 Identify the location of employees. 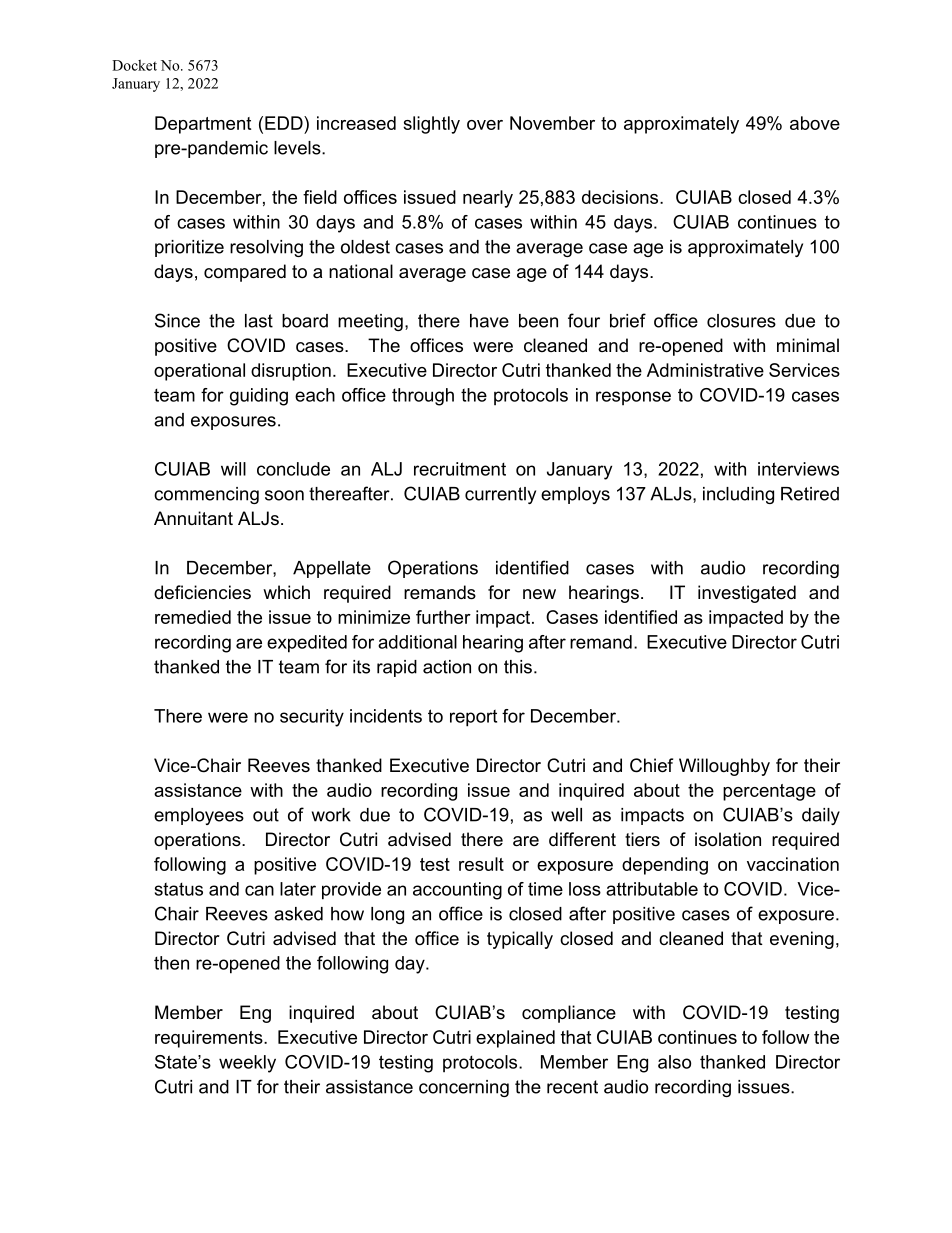
(199, 816).
